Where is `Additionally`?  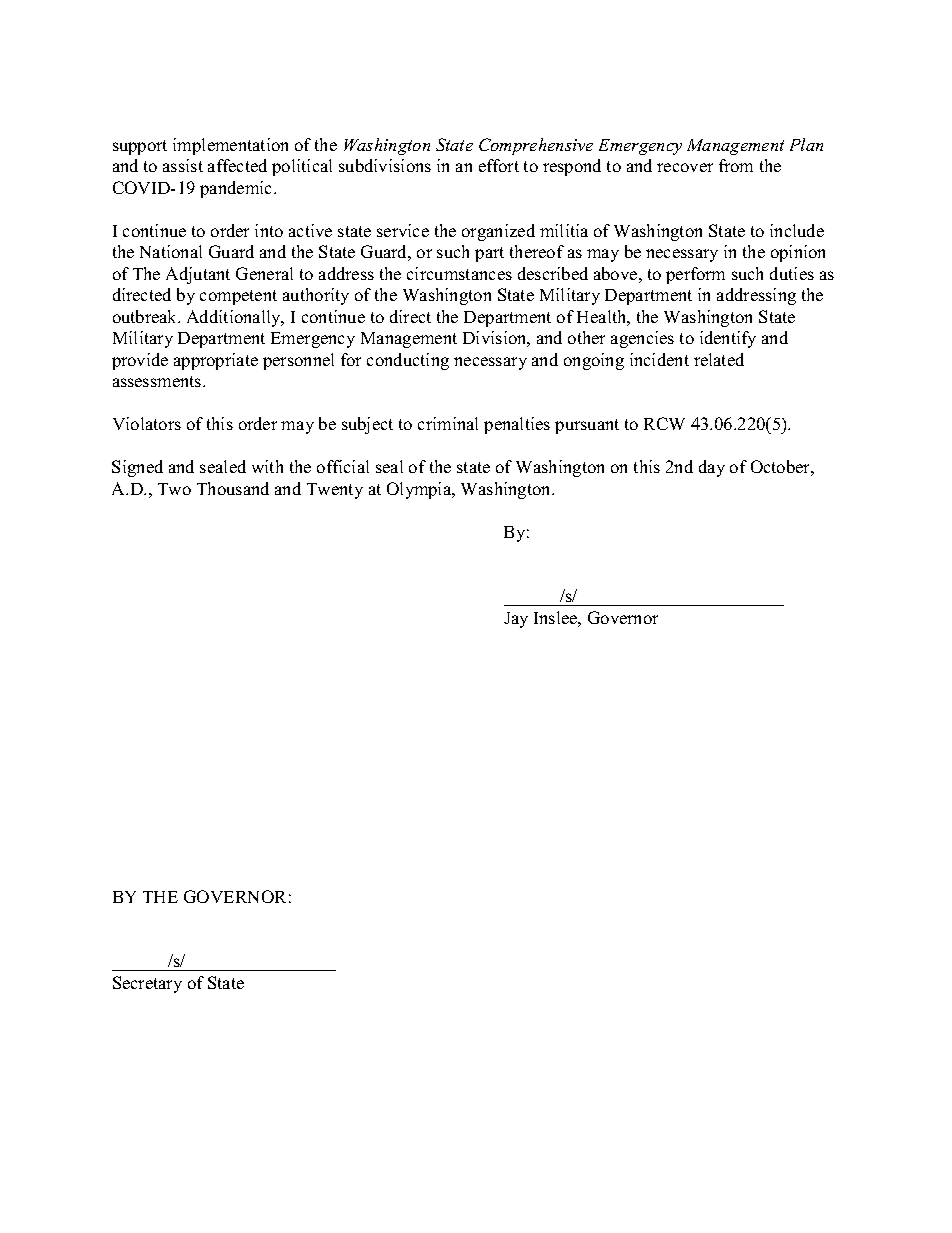 Additionally is located at coordinates (235, 318).
